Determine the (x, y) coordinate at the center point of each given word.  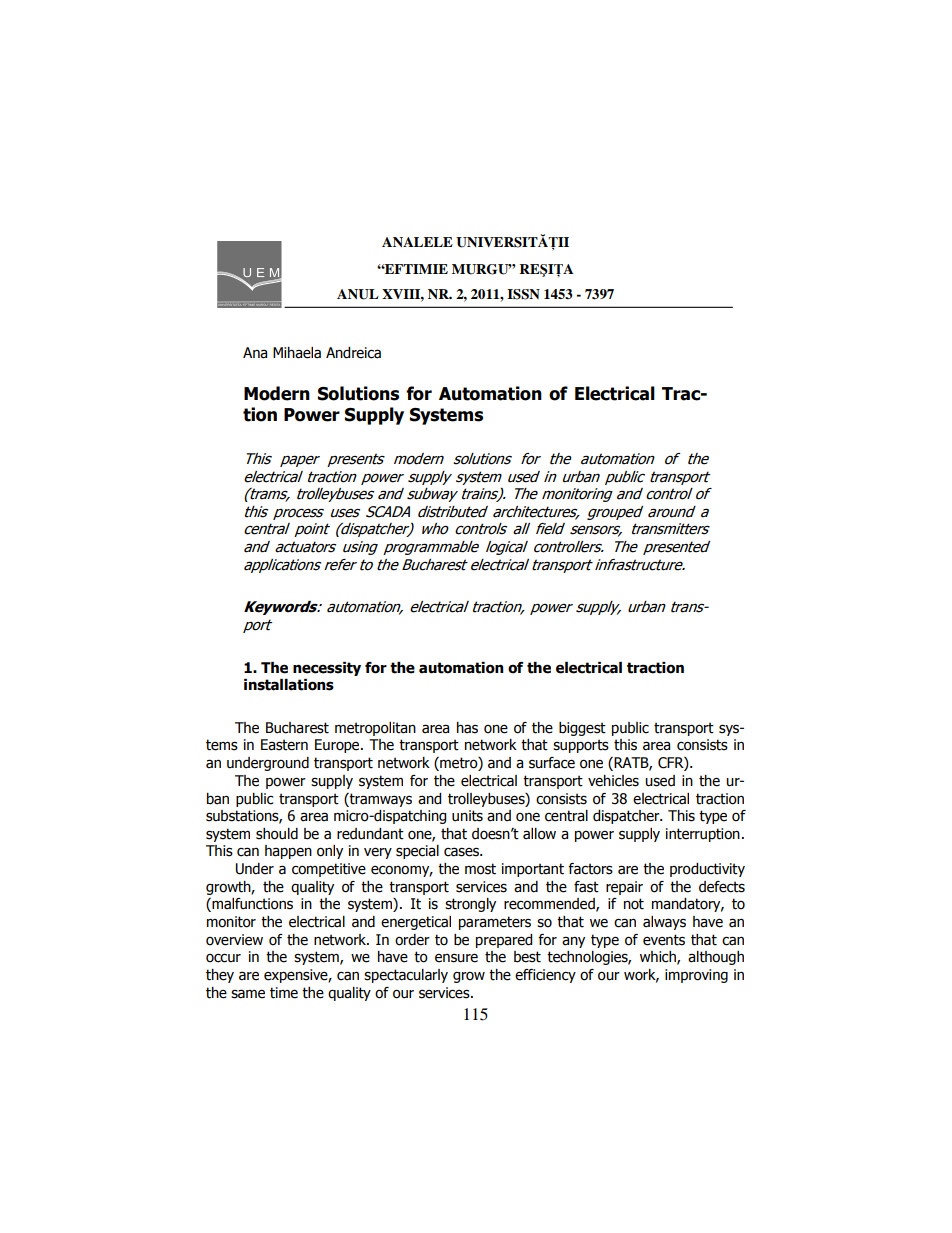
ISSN (523, 294)
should (277, 834)
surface (552, 763)
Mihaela (297, 353)
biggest (582, 729)
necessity (327, 669)
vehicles (613, 781)
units (467, 816)
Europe (338, 746)
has (467, 728)
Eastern (284, 745)
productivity (707, 870)
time (284, 993)
